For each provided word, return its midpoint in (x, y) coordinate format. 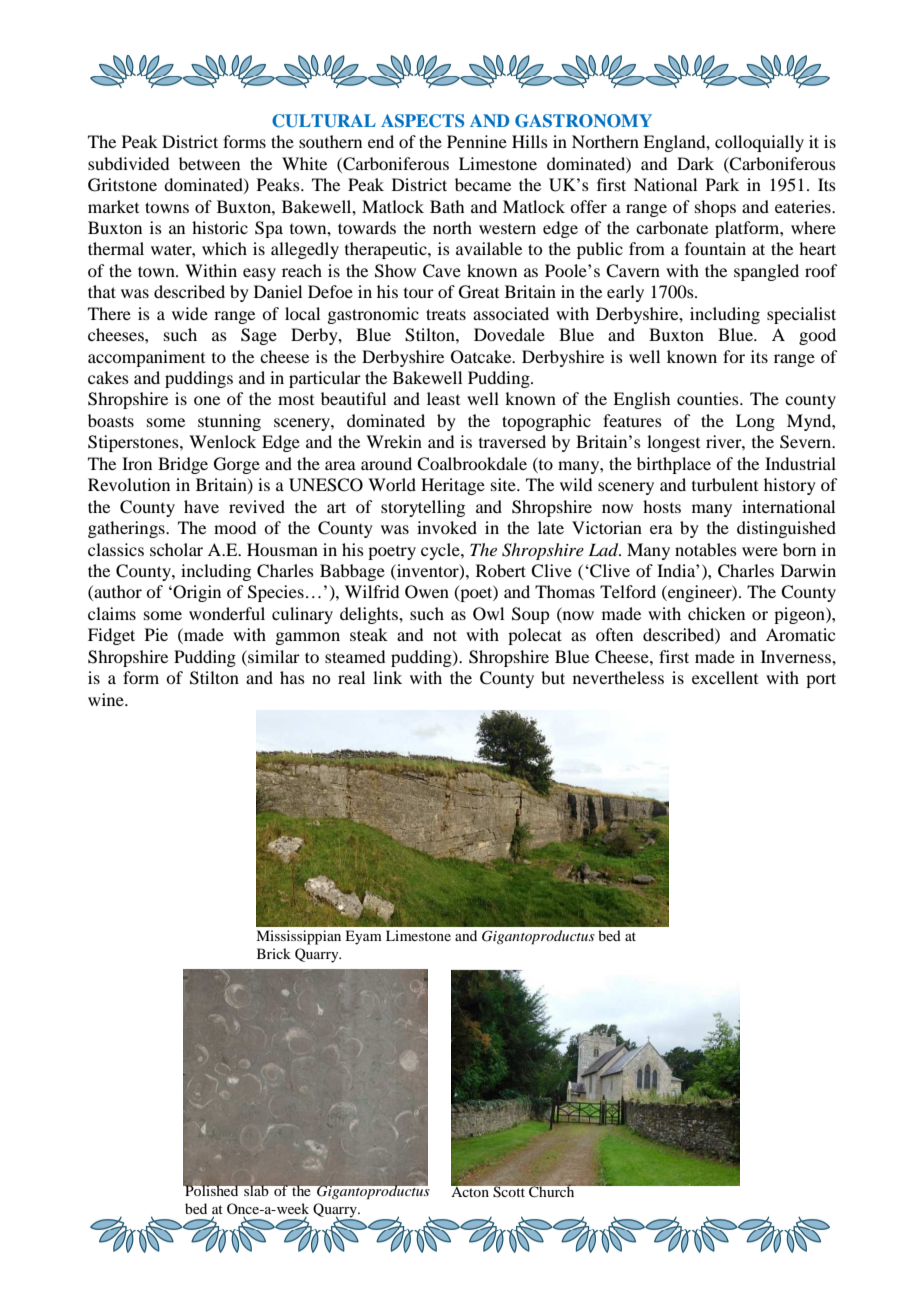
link (387, 677)
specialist (801, 315)
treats (446, 314)
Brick (274, 953)
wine (107, 699)
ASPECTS (422, 121)
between (209, 163)
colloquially (759, 143)
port (821, 680)
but (553, 677)
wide (190, 313)
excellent (725, 677)
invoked (447, 527)
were (760, 551)
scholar (176, 549)
